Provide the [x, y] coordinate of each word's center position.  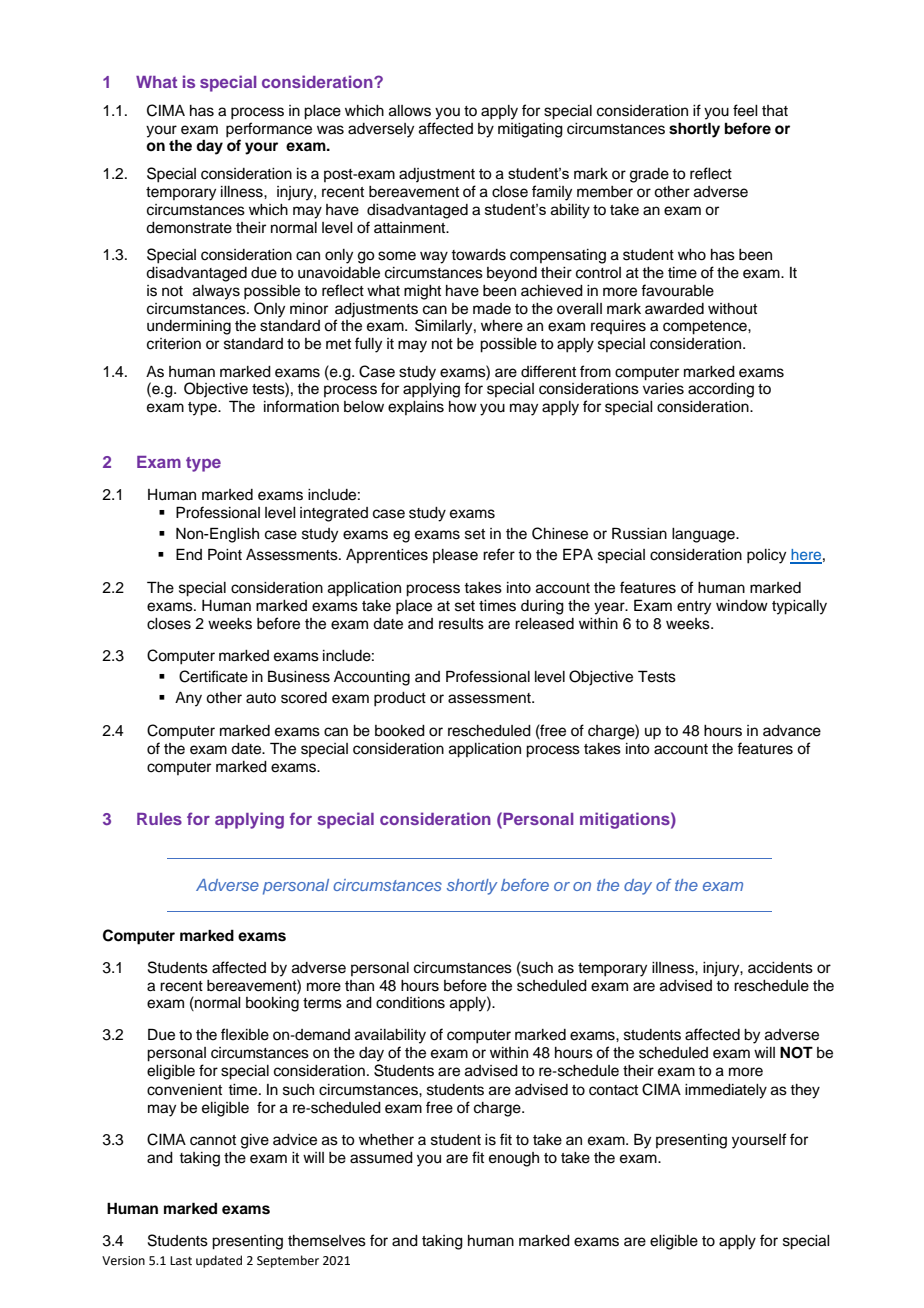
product [400, 699]
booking [272, 1004]
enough [514, 1159]
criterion [174, 344]
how [463, 406]
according [721, 390]
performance [269, 130]
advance [792, 731]
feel [745, 110]
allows [410, 111]
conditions [410, 1003]
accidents [780, 968]
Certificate [213, 676]
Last [181, 1261]
